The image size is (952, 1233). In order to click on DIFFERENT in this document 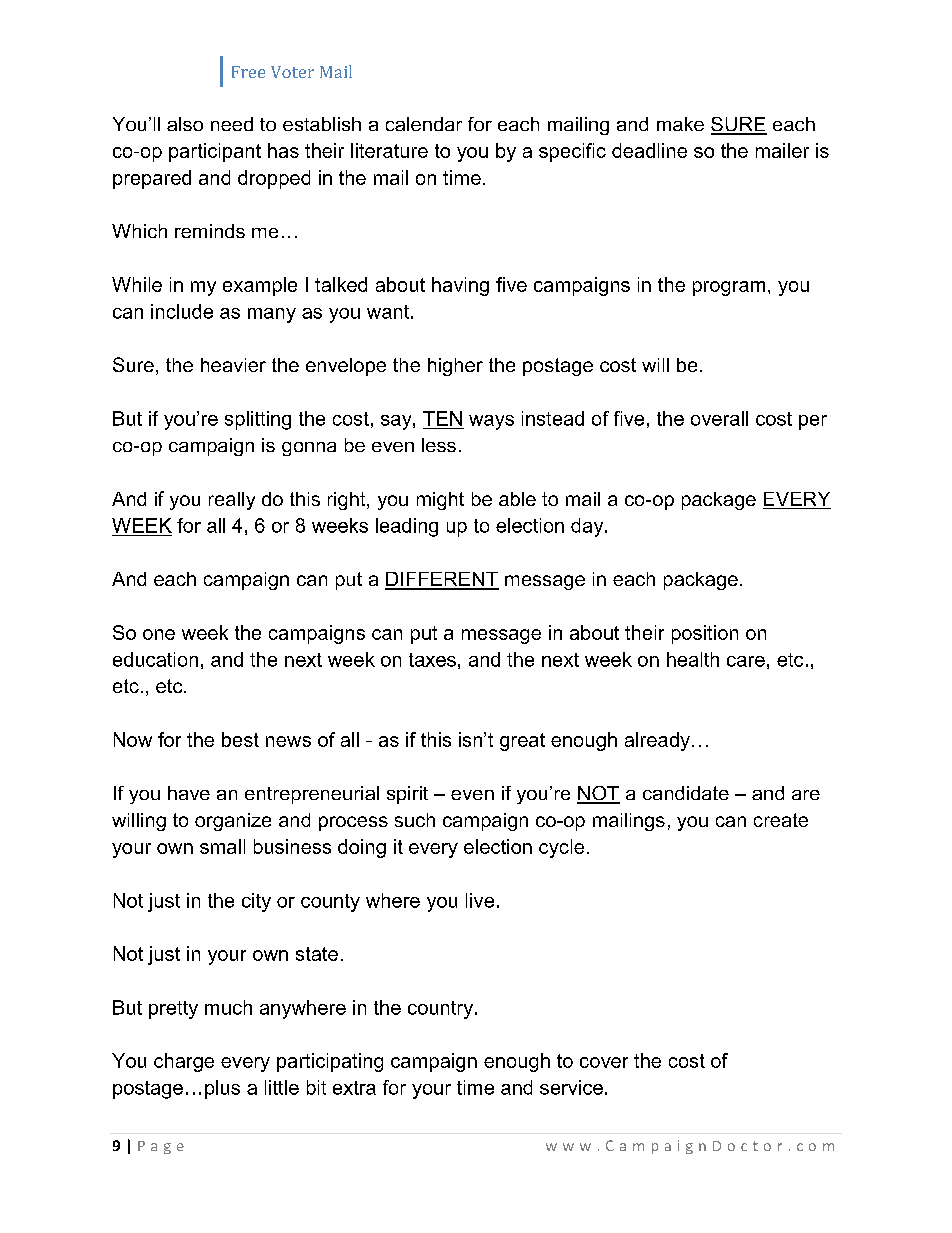, I will do `click(442, 580)`.
